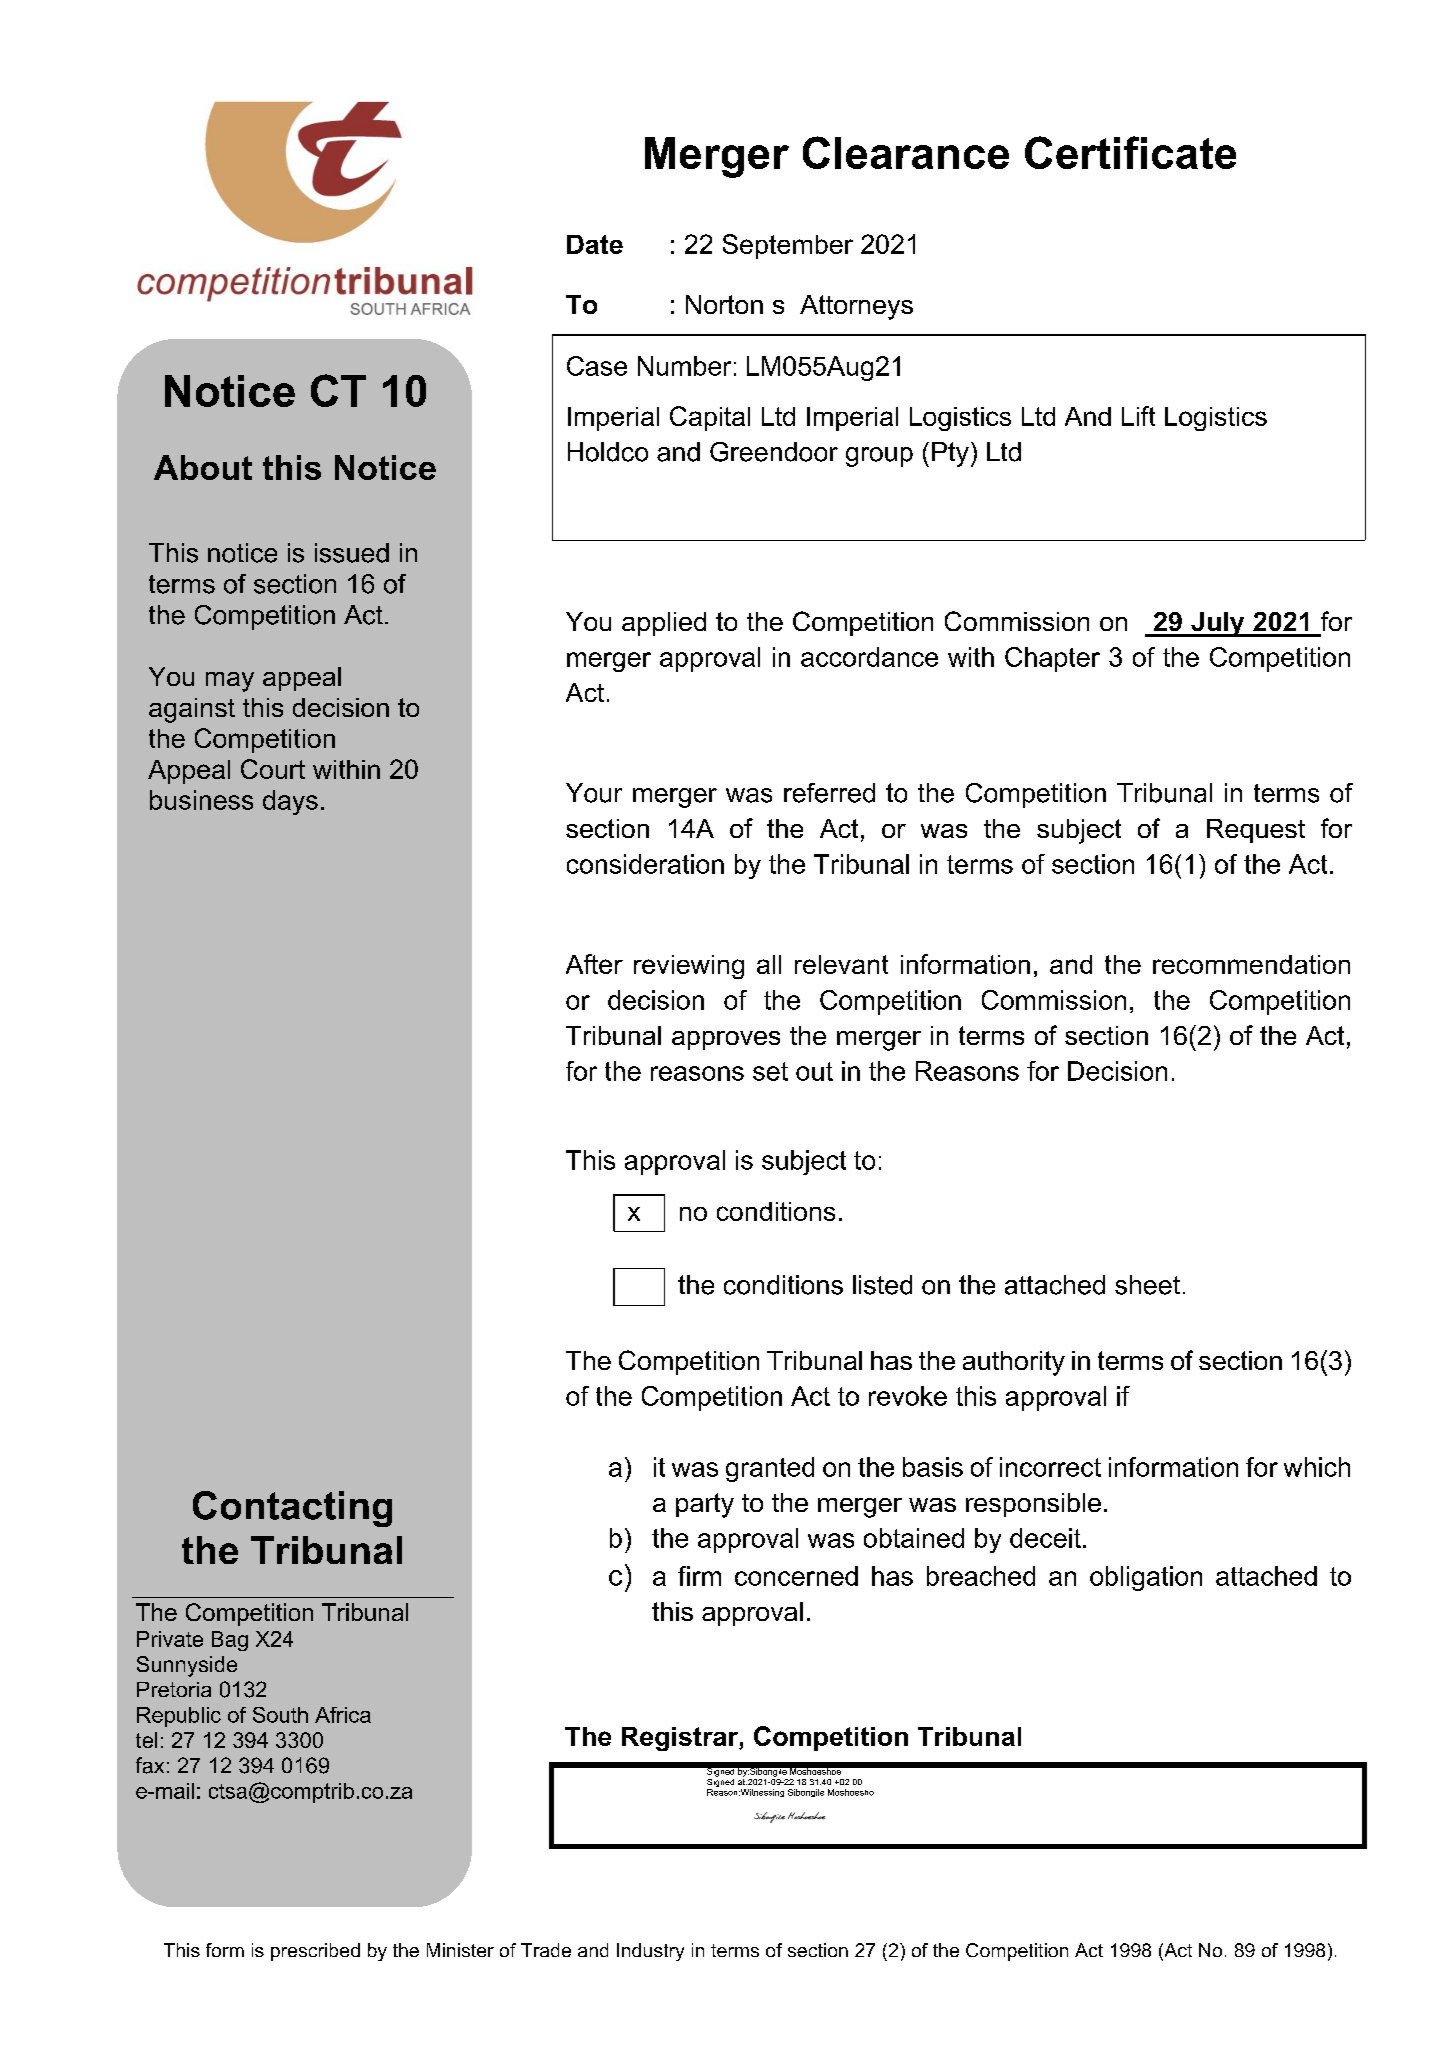  Describe the element at coordinates (292, 1509) in the screenshot. I see `Contacting` at that location.
